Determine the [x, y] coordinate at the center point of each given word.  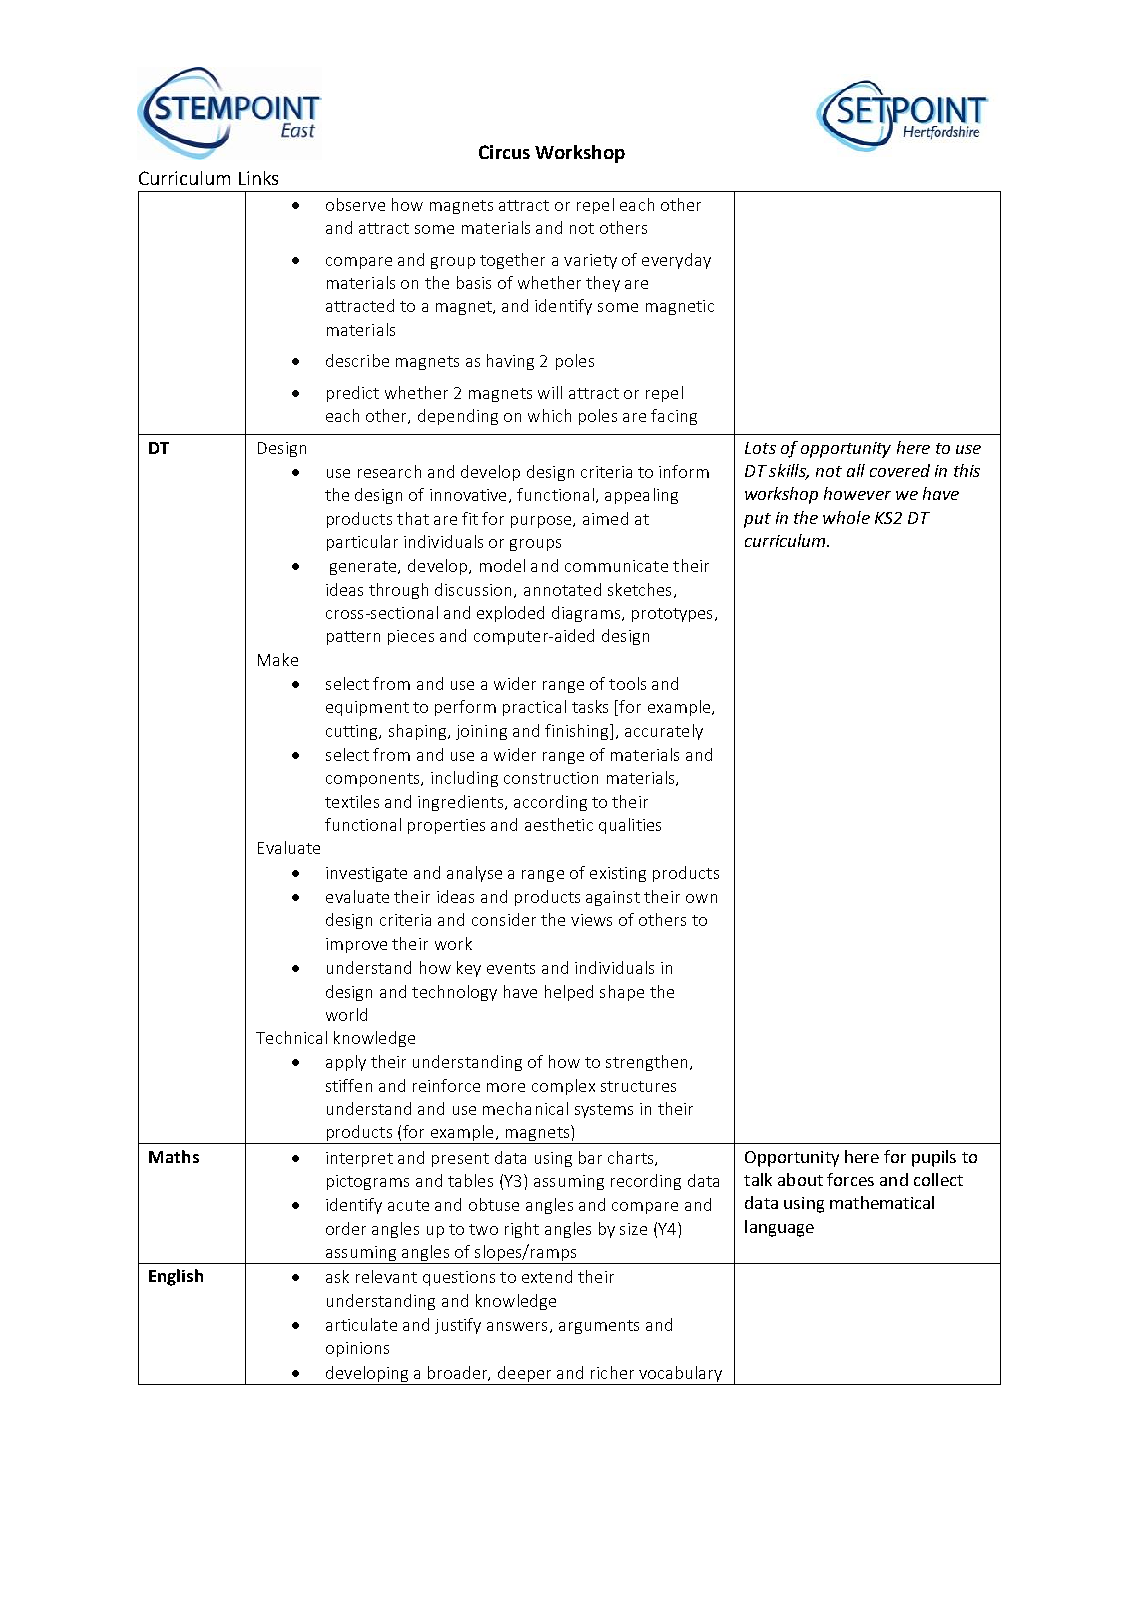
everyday [676, 261]
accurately [664, 732]
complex [563, 1087]
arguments [599, 1327]
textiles [352, 801]
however [857, 493]
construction [551, 778]
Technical [291, 1037]
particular [362, 543]
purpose [542, 522]
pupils [934, 1158]
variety [590, 261]
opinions [357, 1349]
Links [258, 178]
